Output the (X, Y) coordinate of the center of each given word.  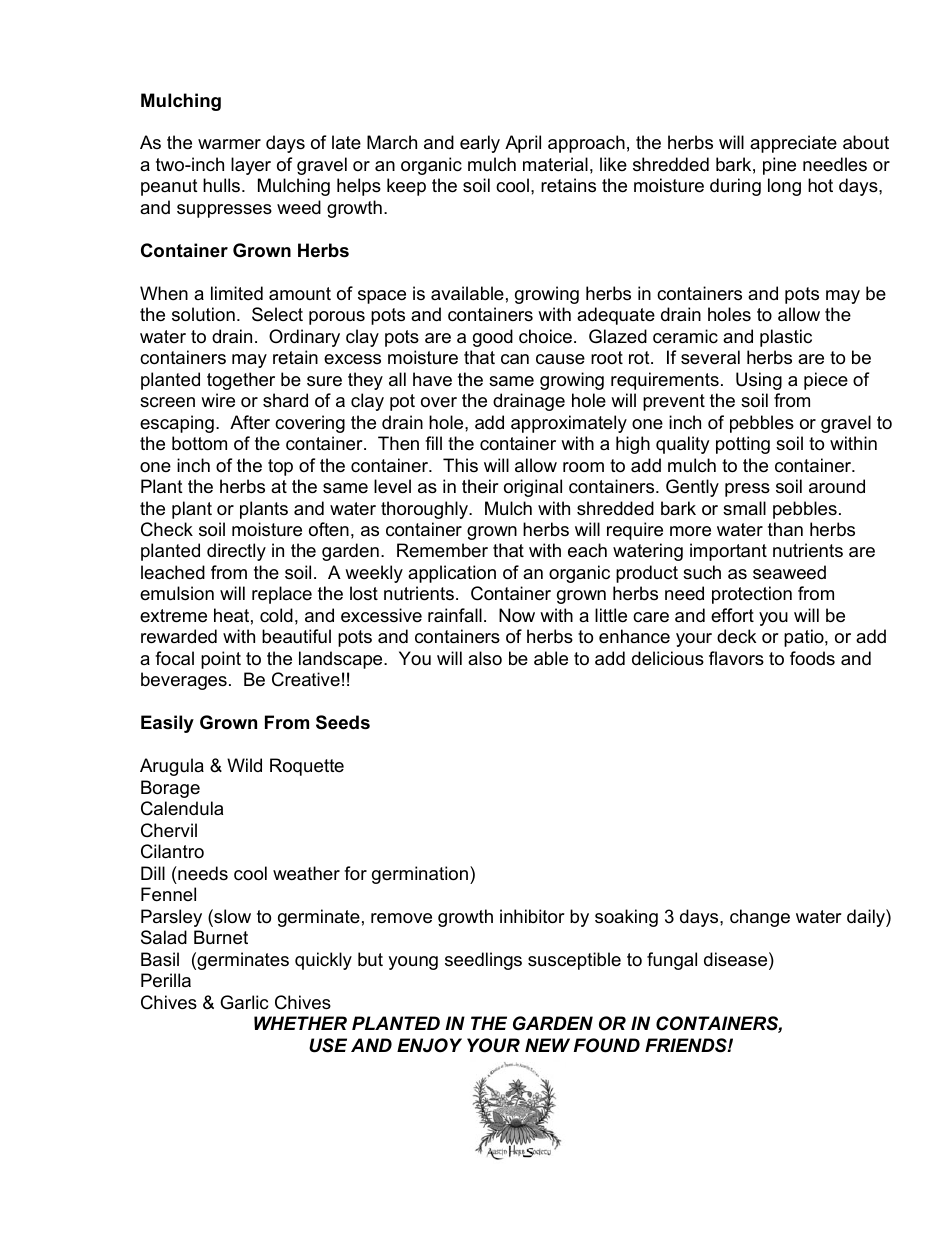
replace (282, 595)
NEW (547, 1045)
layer (251, 166)
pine (779, 166)
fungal (672, 961)
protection (752, 595)
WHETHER (300, 1023)
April (523, 144)
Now (517, 615)
